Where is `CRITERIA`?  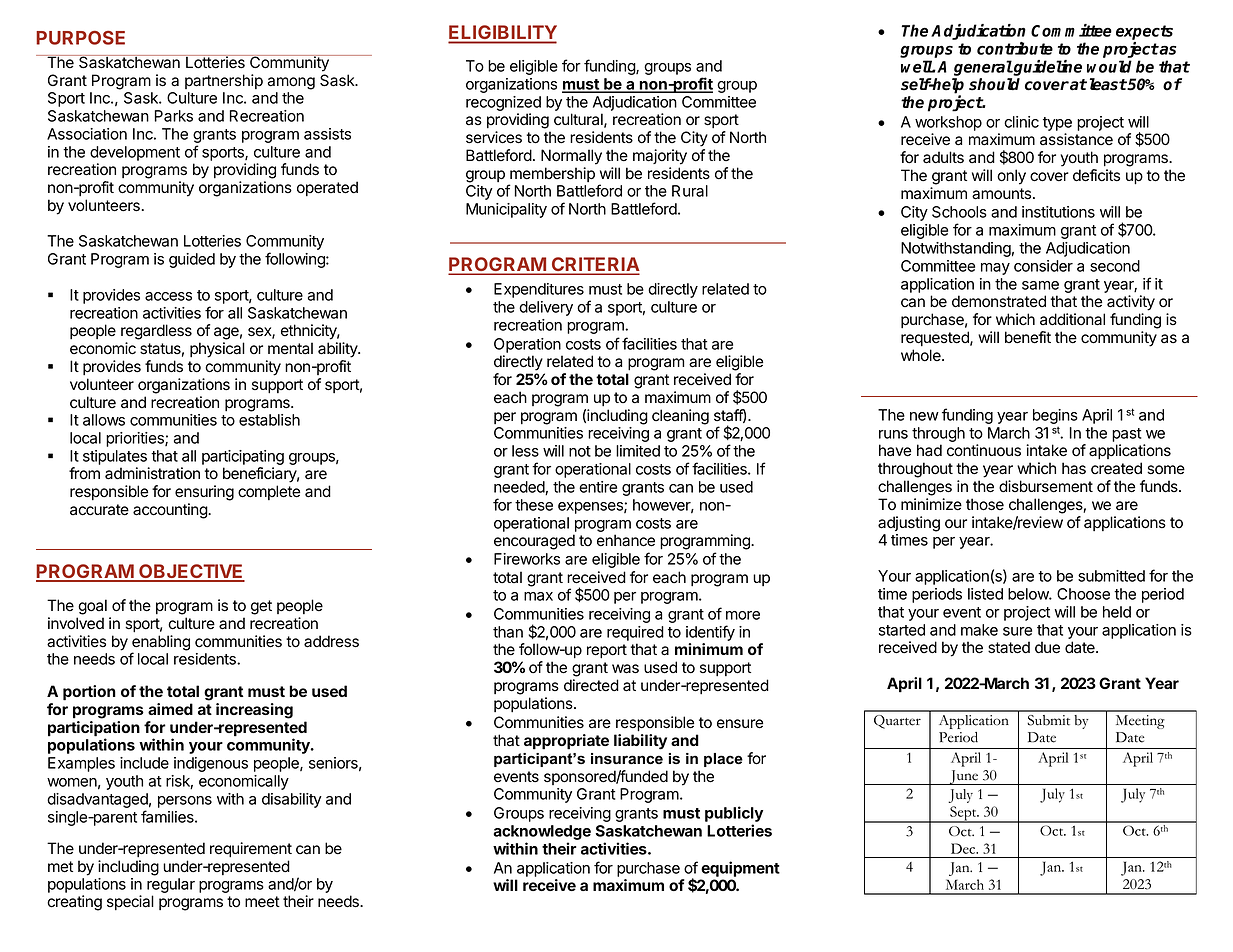
CRITERIA is located at coordinates (594, 265).
